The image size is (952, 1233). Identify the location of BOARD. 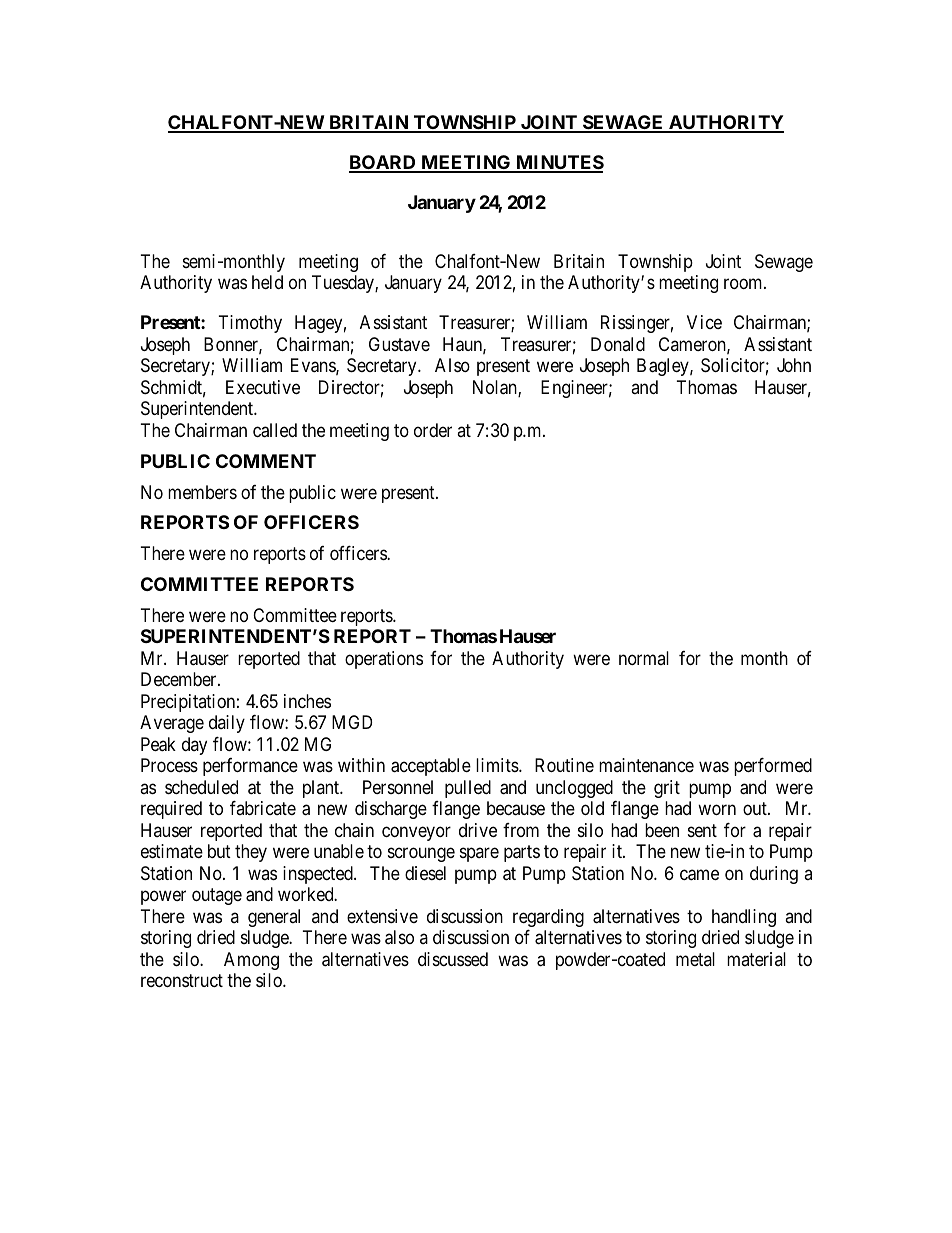
(383, 163).
